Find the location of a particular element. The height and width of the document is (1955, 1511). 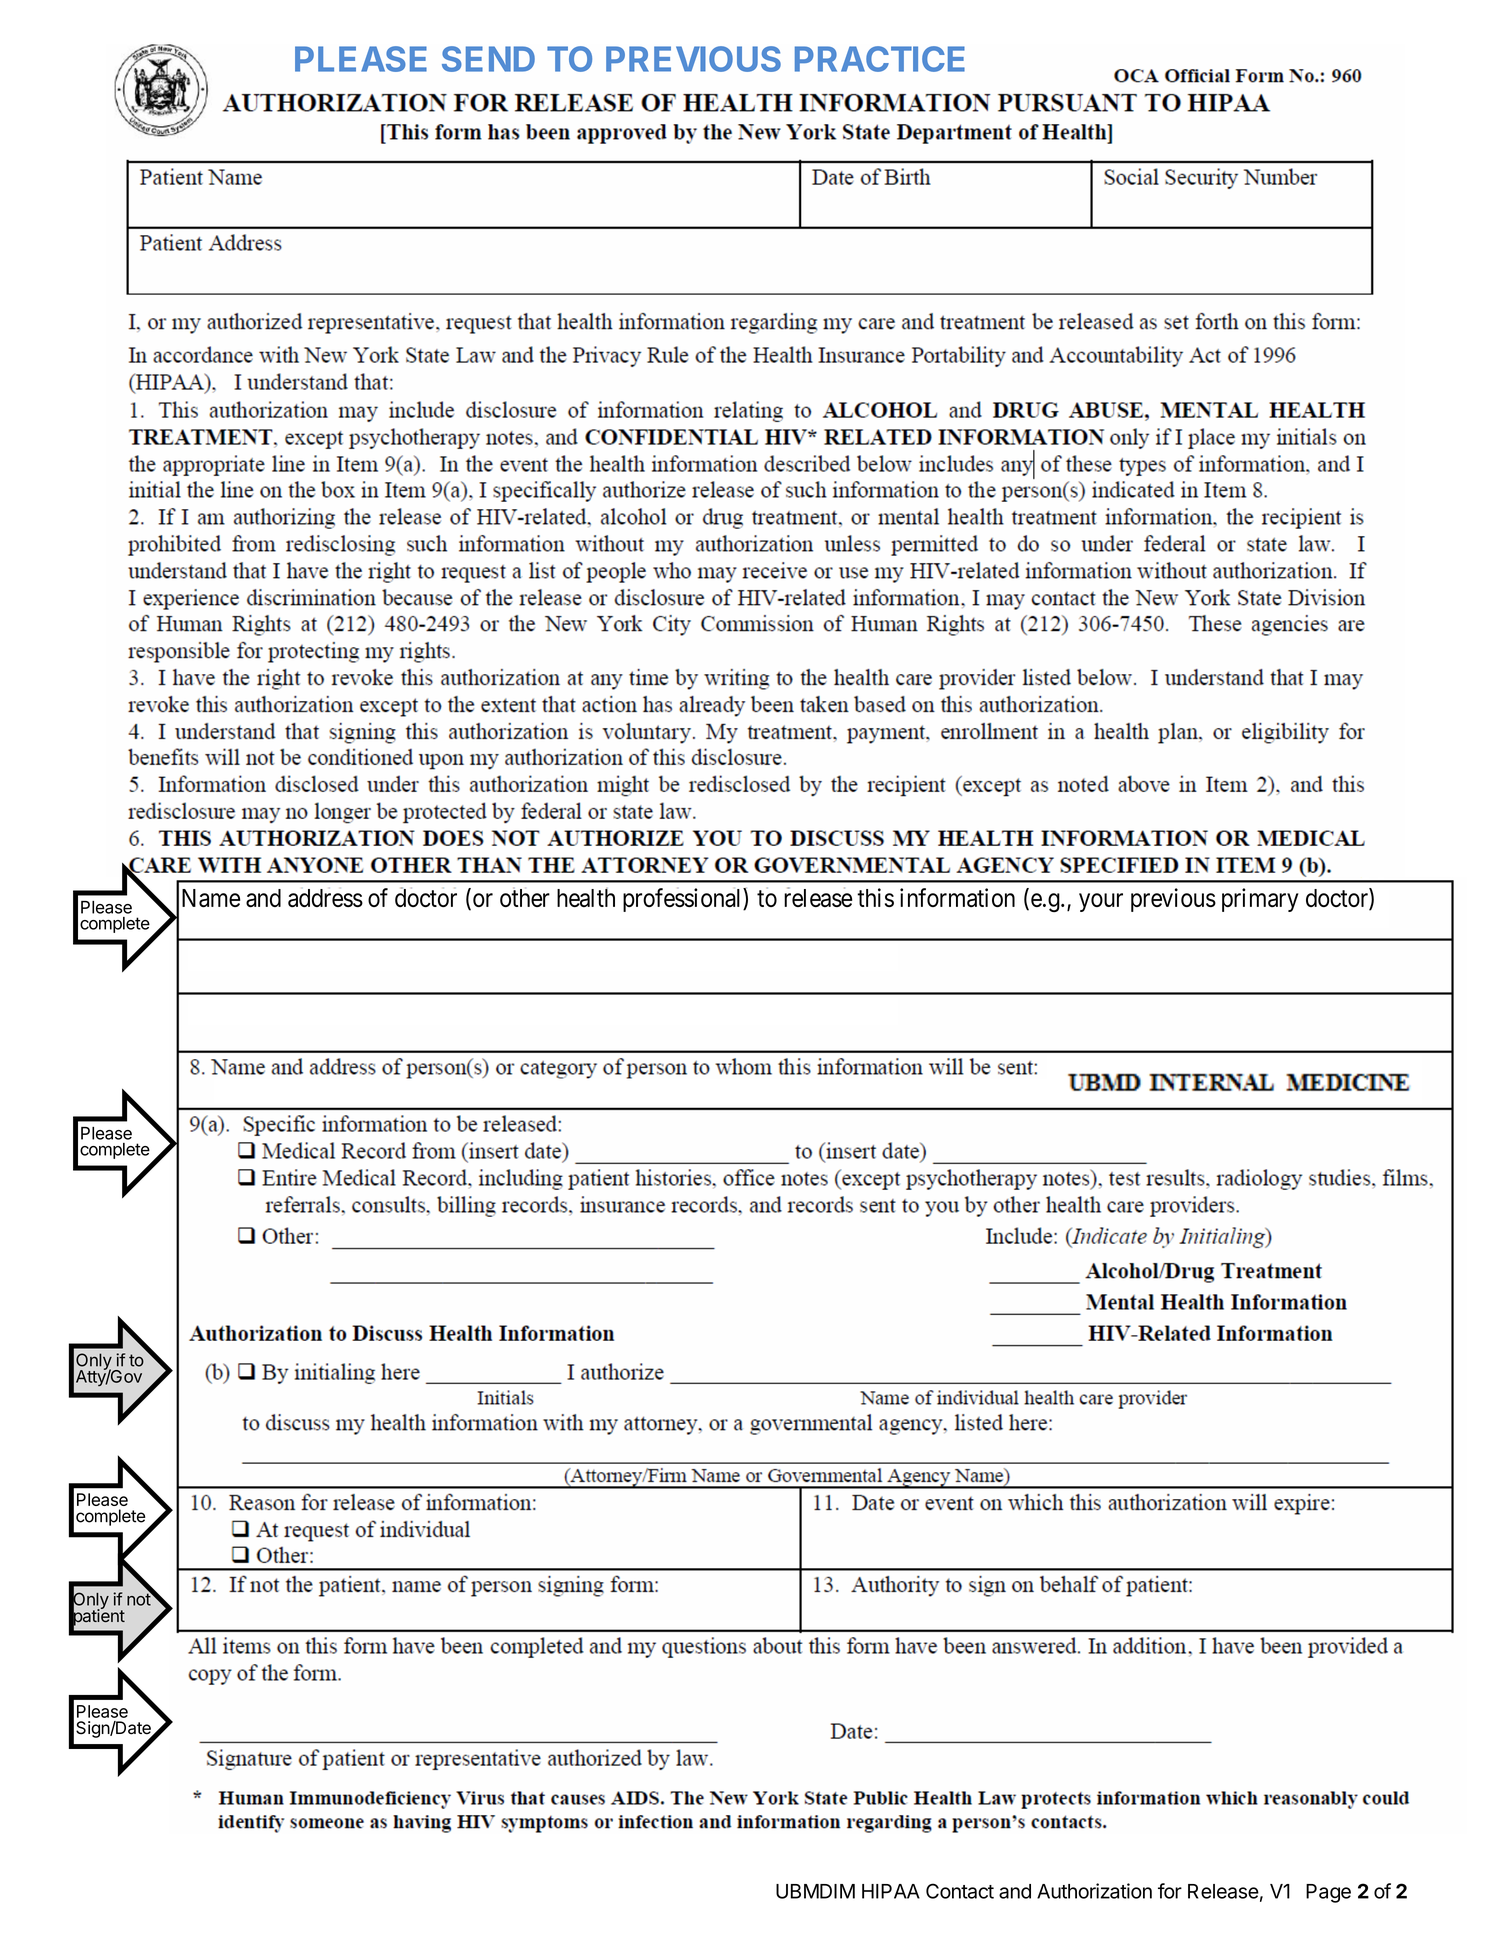

Contact is located at coordinates (960, 1891).
